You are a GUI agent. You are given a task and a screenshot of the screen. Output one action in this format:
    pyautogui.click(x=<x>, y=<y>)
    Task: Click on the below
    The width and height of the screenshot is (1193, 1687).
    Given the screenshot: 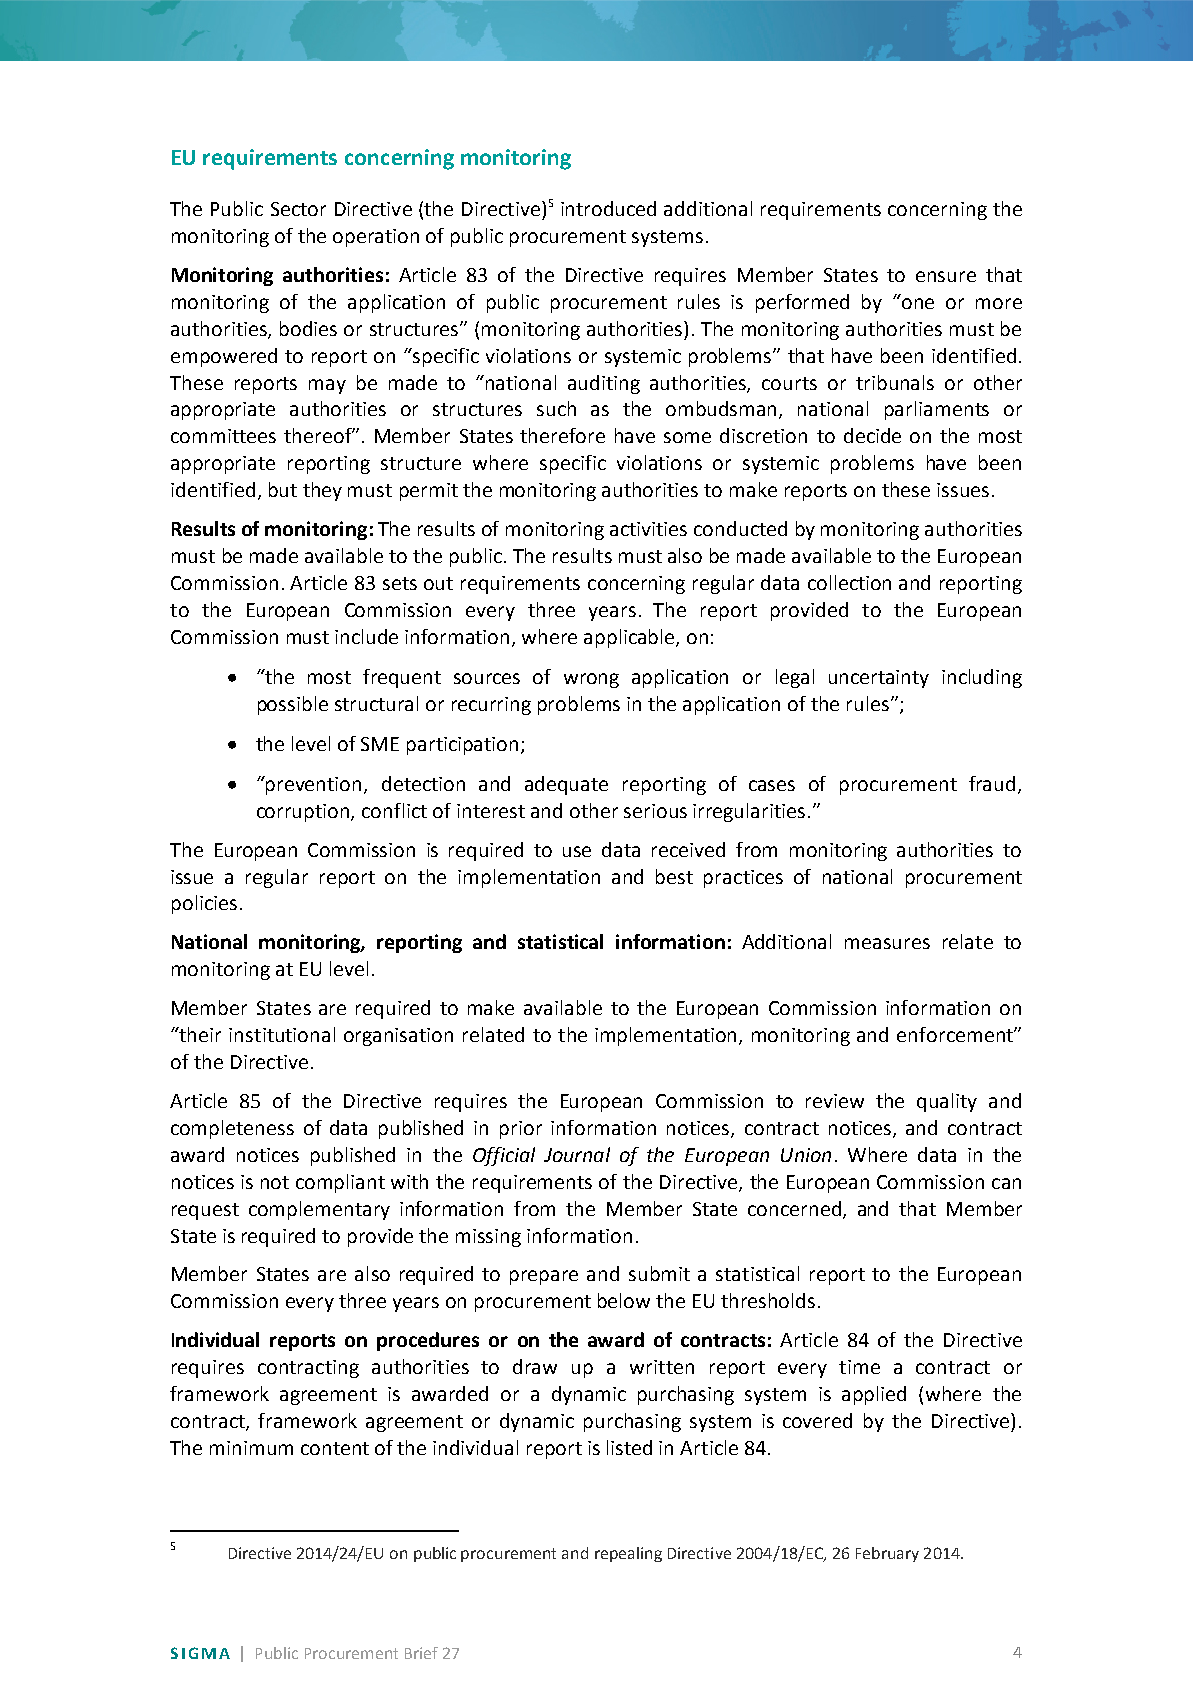 What is the action you would take?
    pyautogui.click(x=624, y=1300)
